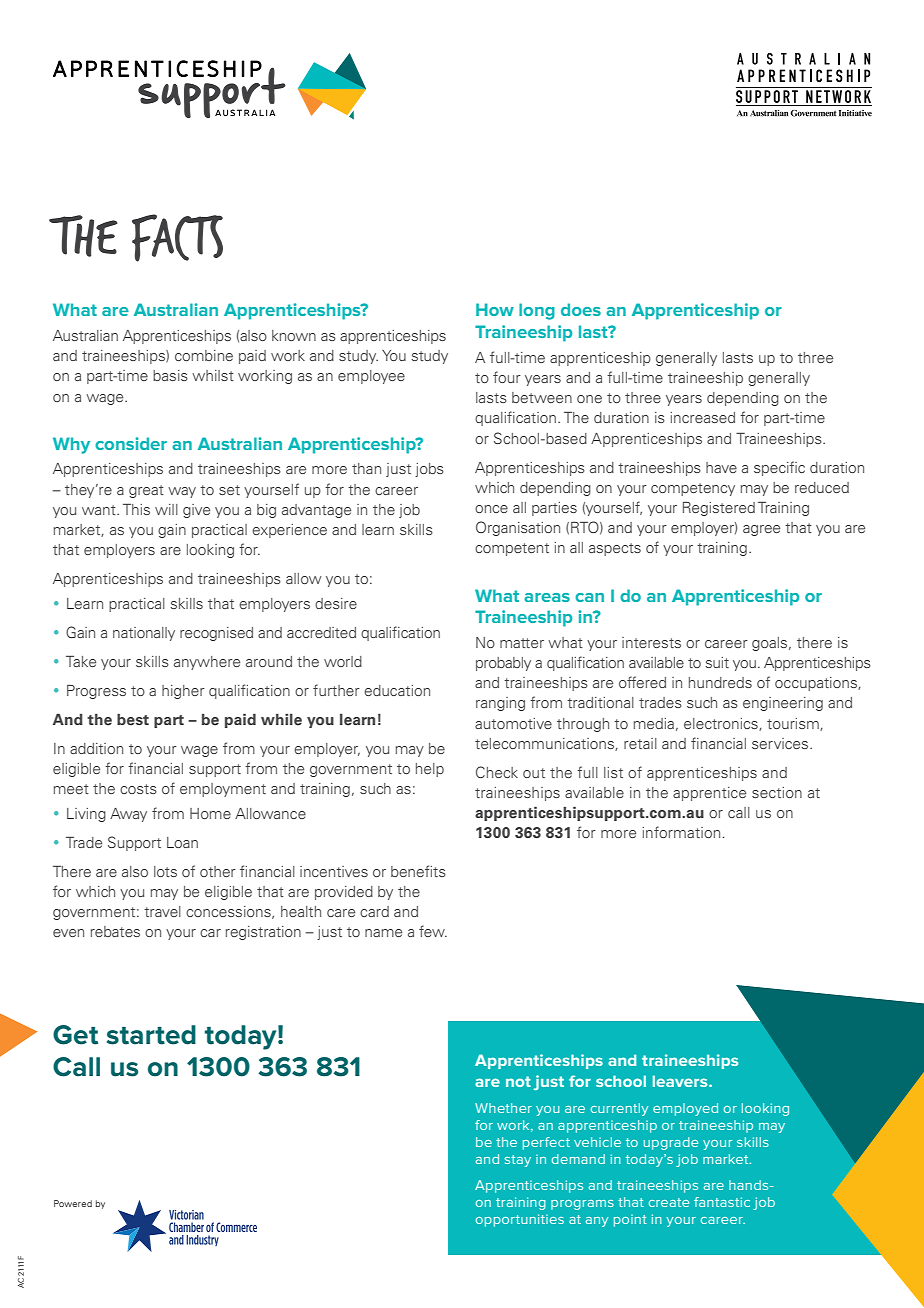 This screenshot has width=924, height=1308. I want to click on leavers, so click(681, 1081).
